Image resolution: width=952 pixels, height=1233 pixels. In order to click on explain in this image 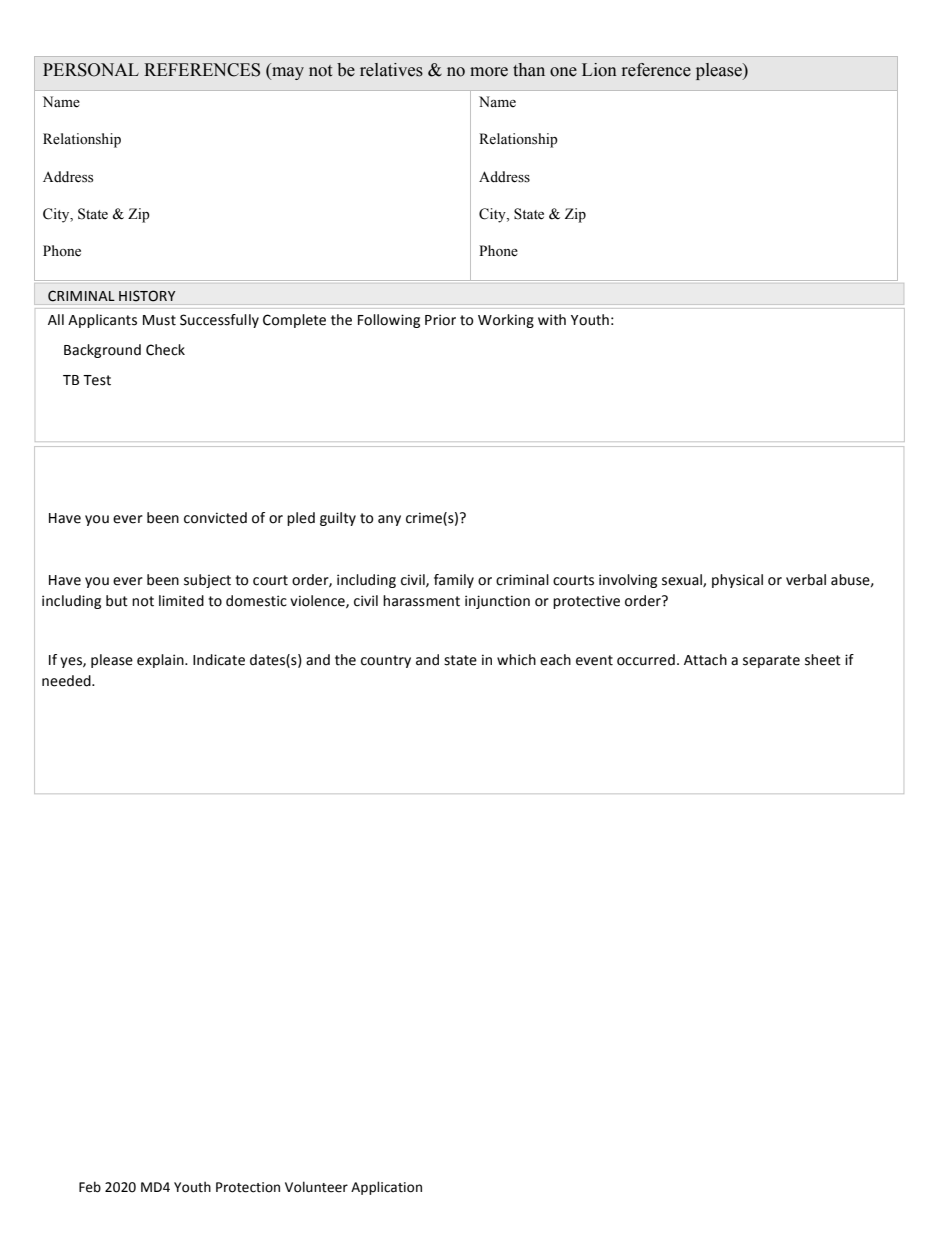, I will do `click(161, 661)`.
